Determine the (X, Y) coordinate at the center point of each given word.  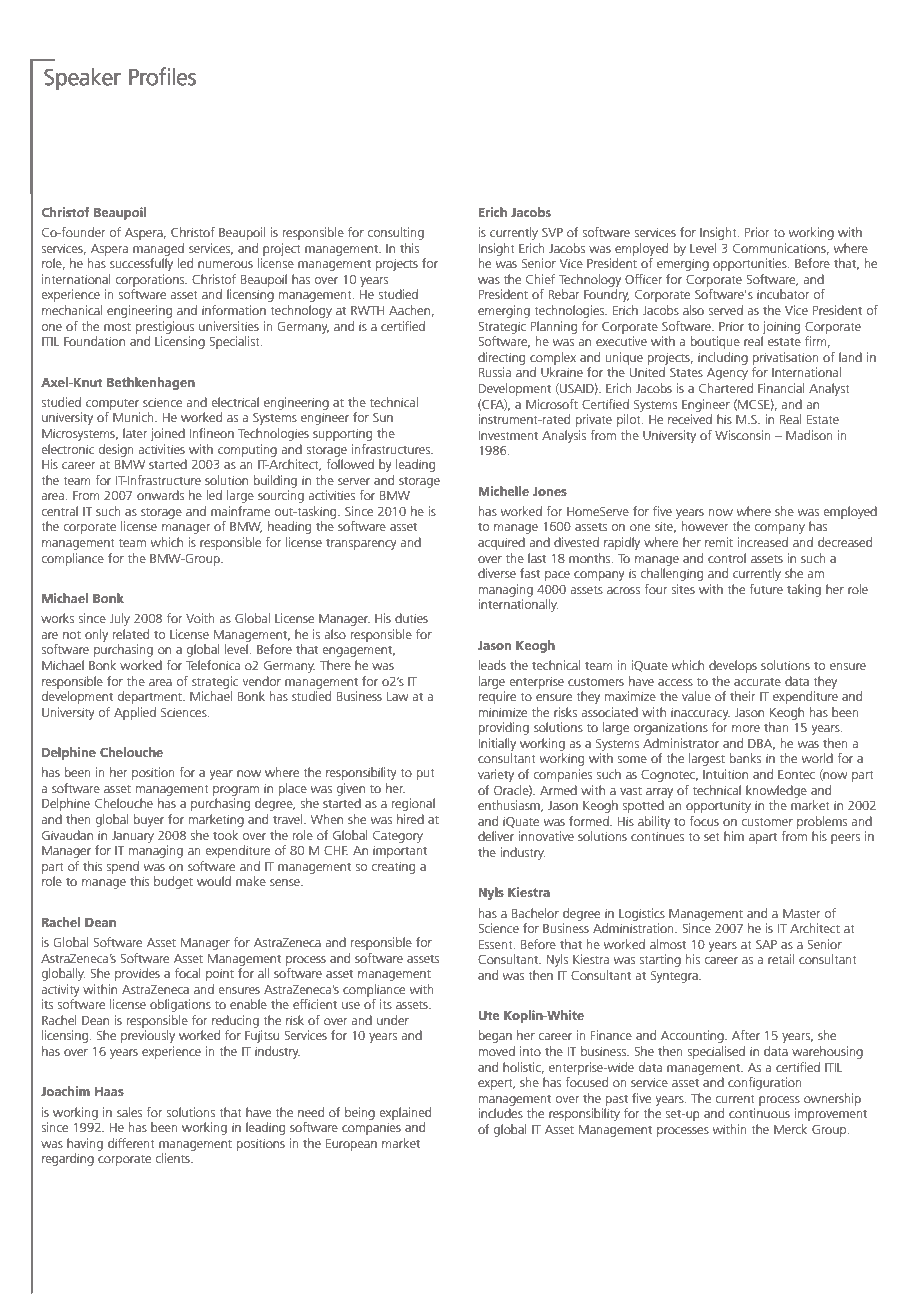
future (766, 589)
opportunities (751, 264)
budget (173, 882)
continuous (759, 1113)
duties (411, 618)
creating (393, 867)
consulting (395, 233)
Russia (495, 372)
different (131, 1143)
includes (501, 1113)
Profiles (162, 76)
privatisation (786, 358)
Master (801, 913)
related (131, 634)
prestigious (165, 327)
